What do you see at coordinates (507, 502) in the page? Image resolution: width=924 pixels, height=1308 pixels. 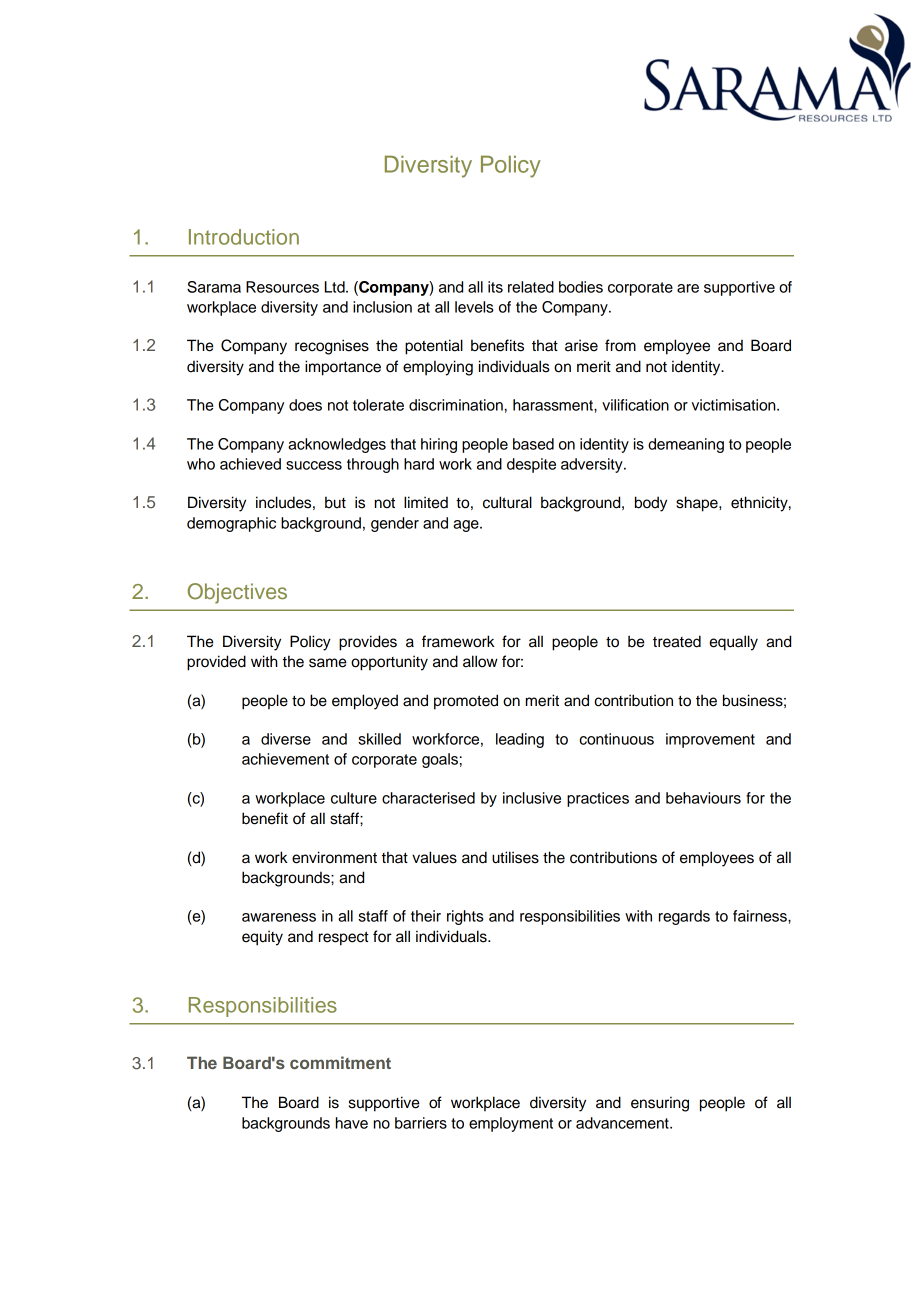 I see `cultural` at bounding box center [507, 502].
